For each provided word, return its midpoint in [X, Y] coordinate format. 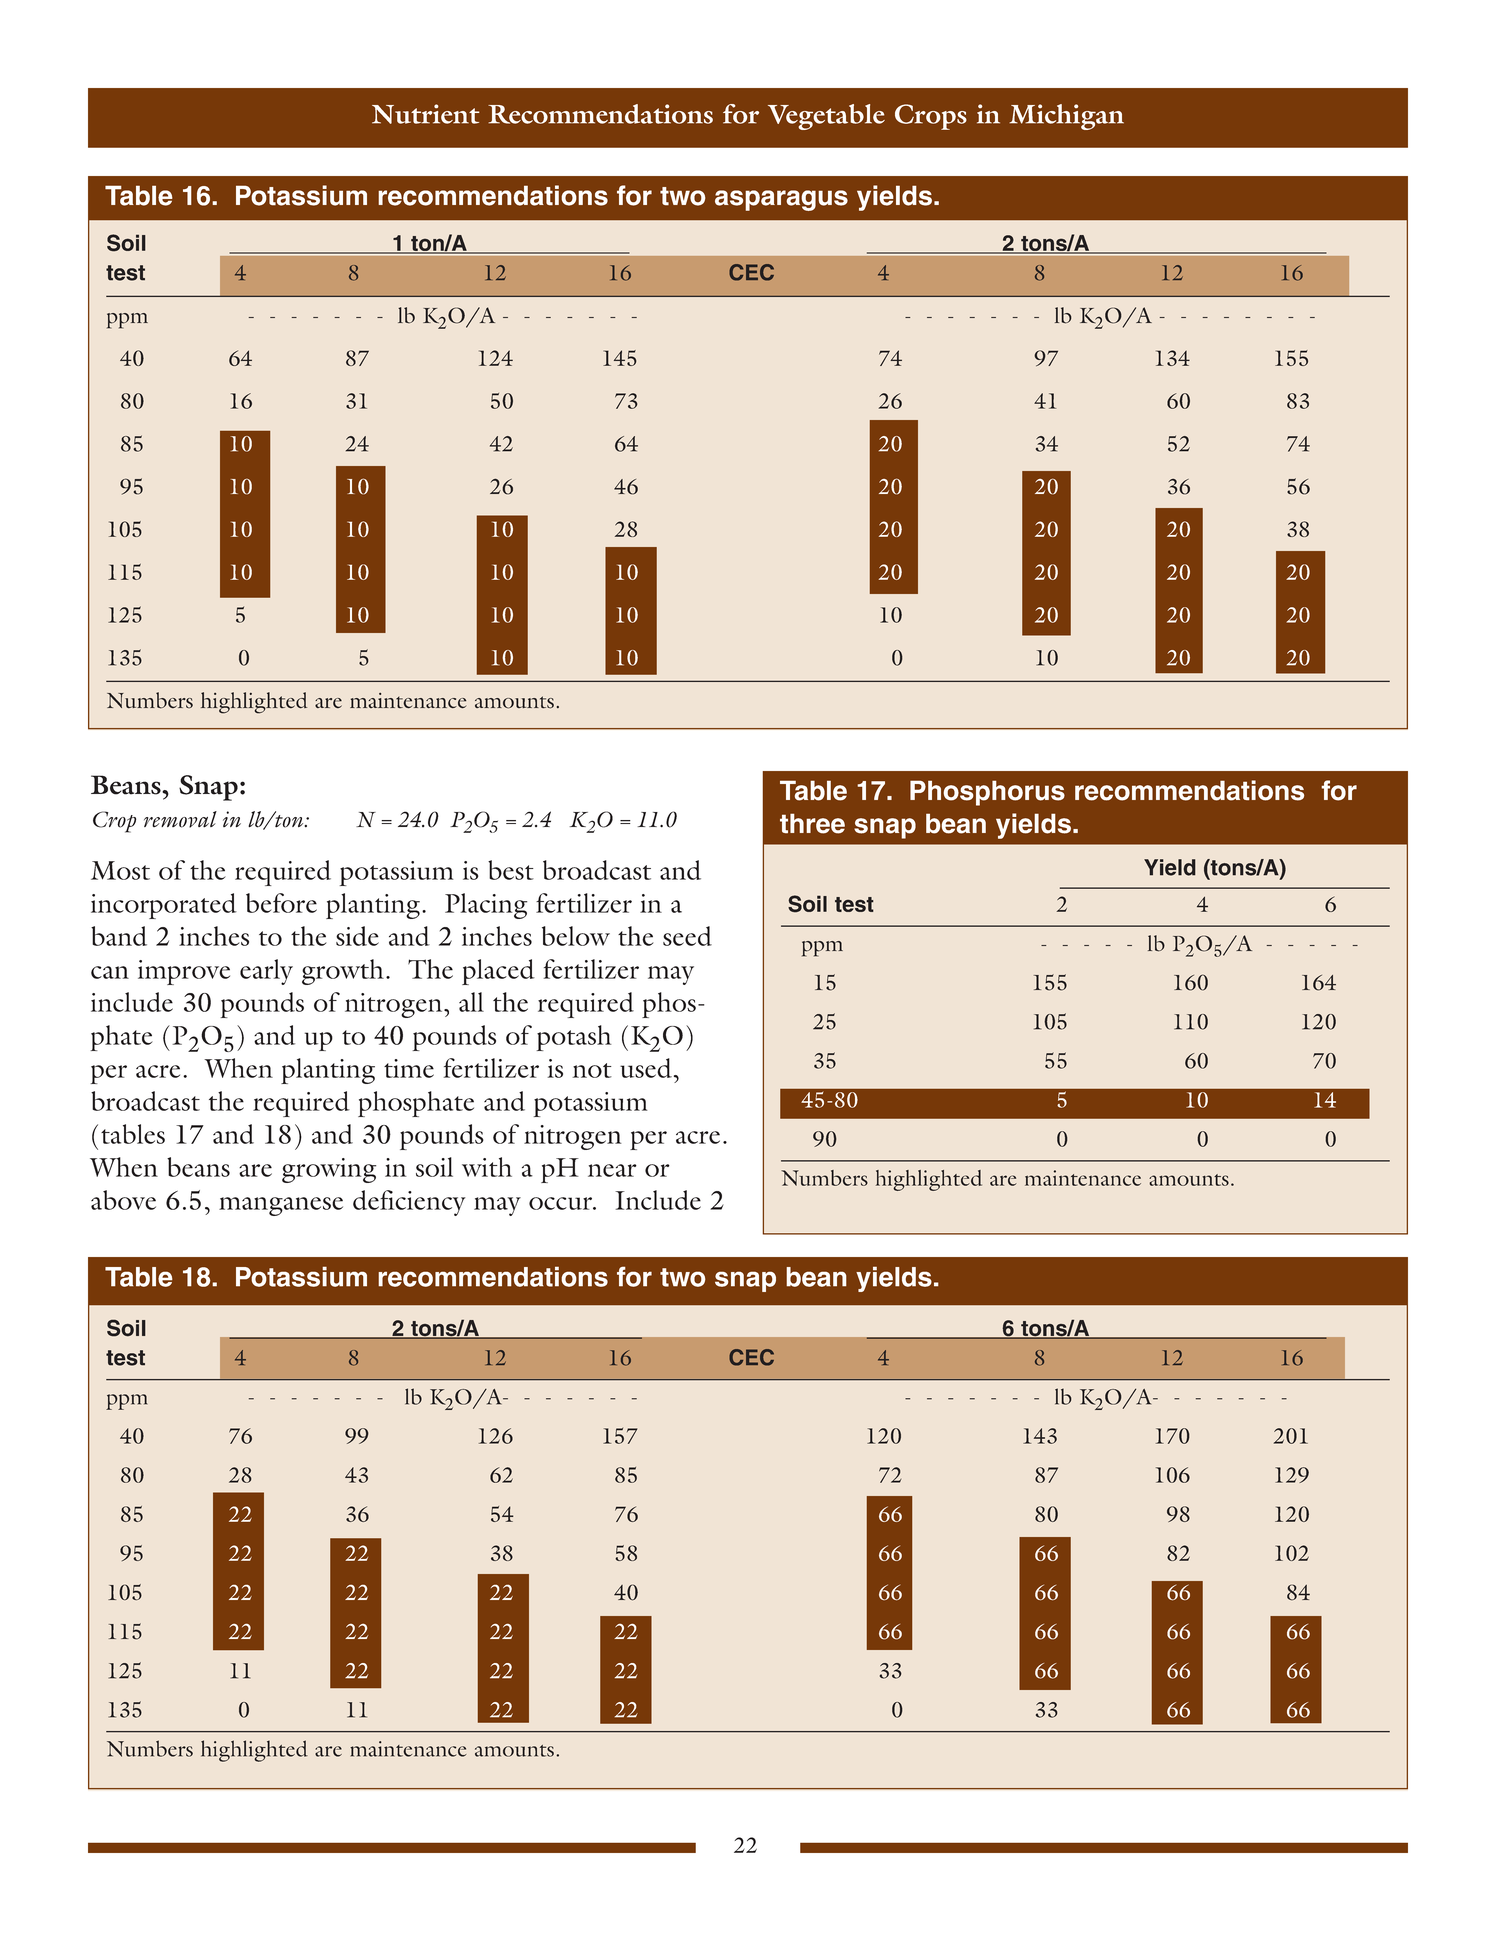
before [281, 903]
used [646, 1068]
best [511, 870]
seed [687, 936]
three [812, 823]
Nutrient [426, 114]
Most [120, 870]
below [576, 936]
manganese [281, 1206]
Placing [486, 906]
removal [180, 819]
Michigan [1066, 117]
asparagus [781, 200]
